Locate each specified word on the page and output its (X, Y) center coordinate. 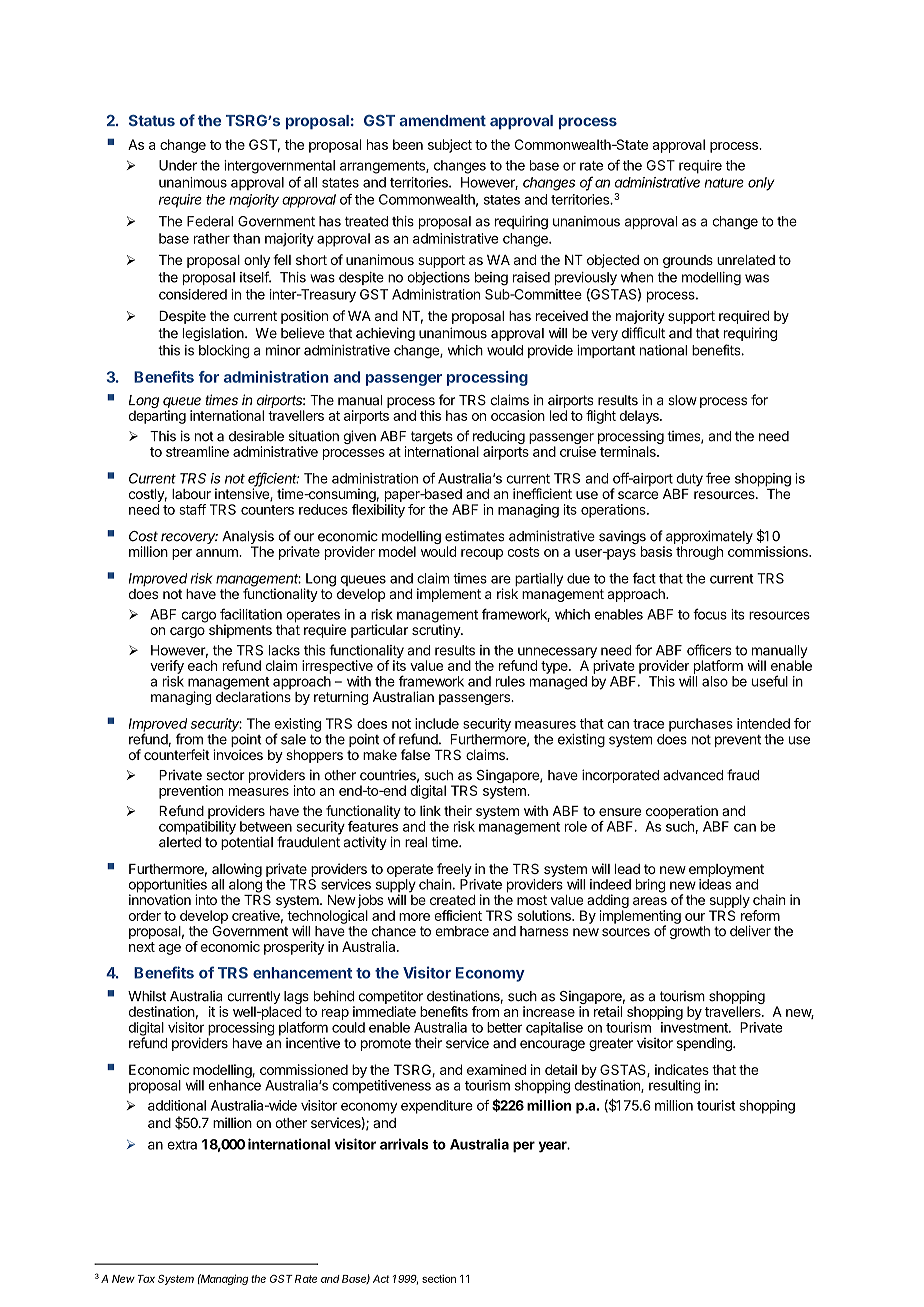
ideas (715, 884)
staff (192, 509)
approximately (708, 538)
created (452, 900)
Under (178, 165)
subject (450, 146)
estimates (475, 536)
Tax (146, 1279)
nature (724, 183)
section (439, 1278)
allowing (237, 870)
